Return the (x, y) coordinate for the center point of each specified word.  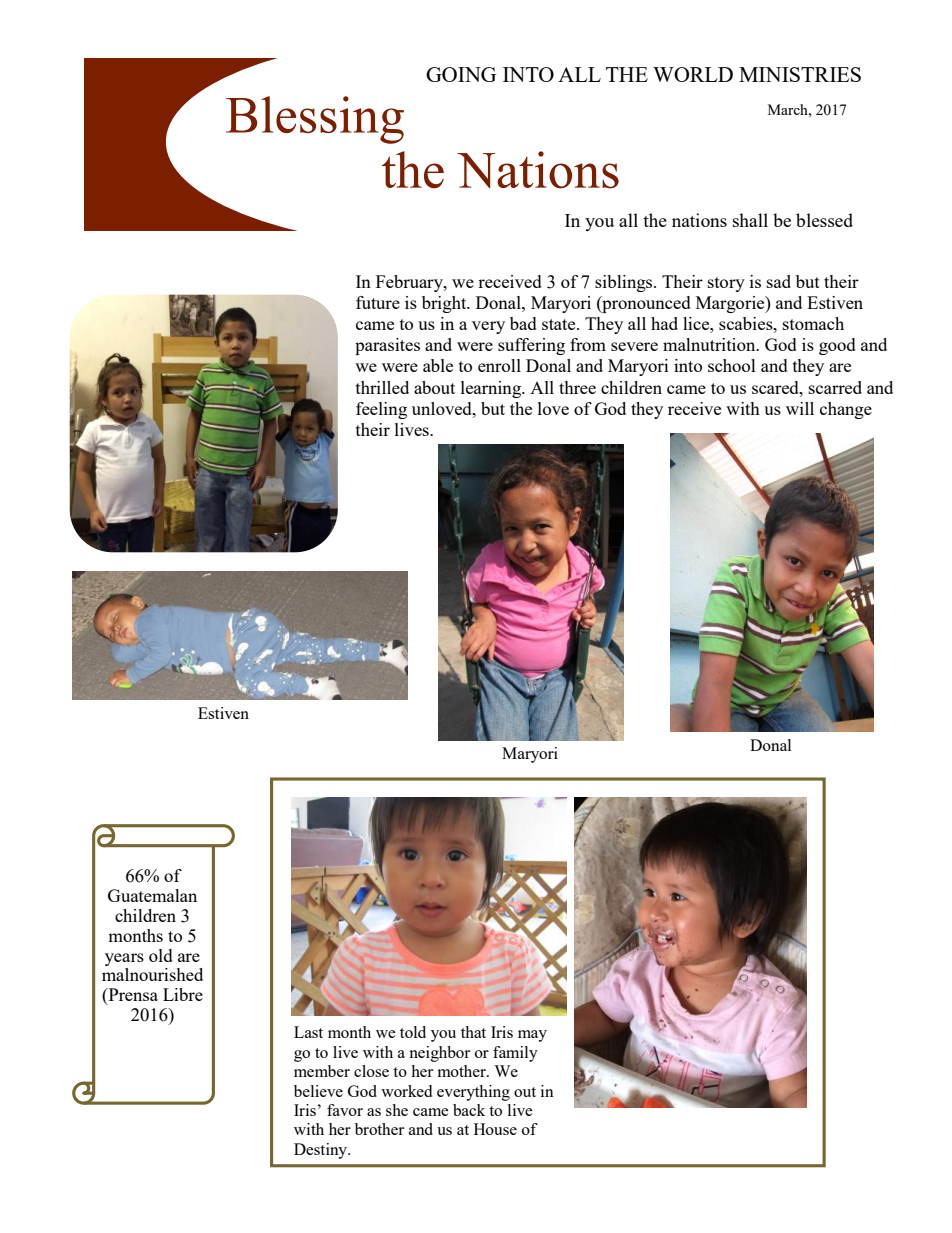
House (495, 1129)
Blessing (315, 120)
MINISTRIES (800, 74)
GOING (461, 74)
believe (318, 1091)
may (532, 1036)
